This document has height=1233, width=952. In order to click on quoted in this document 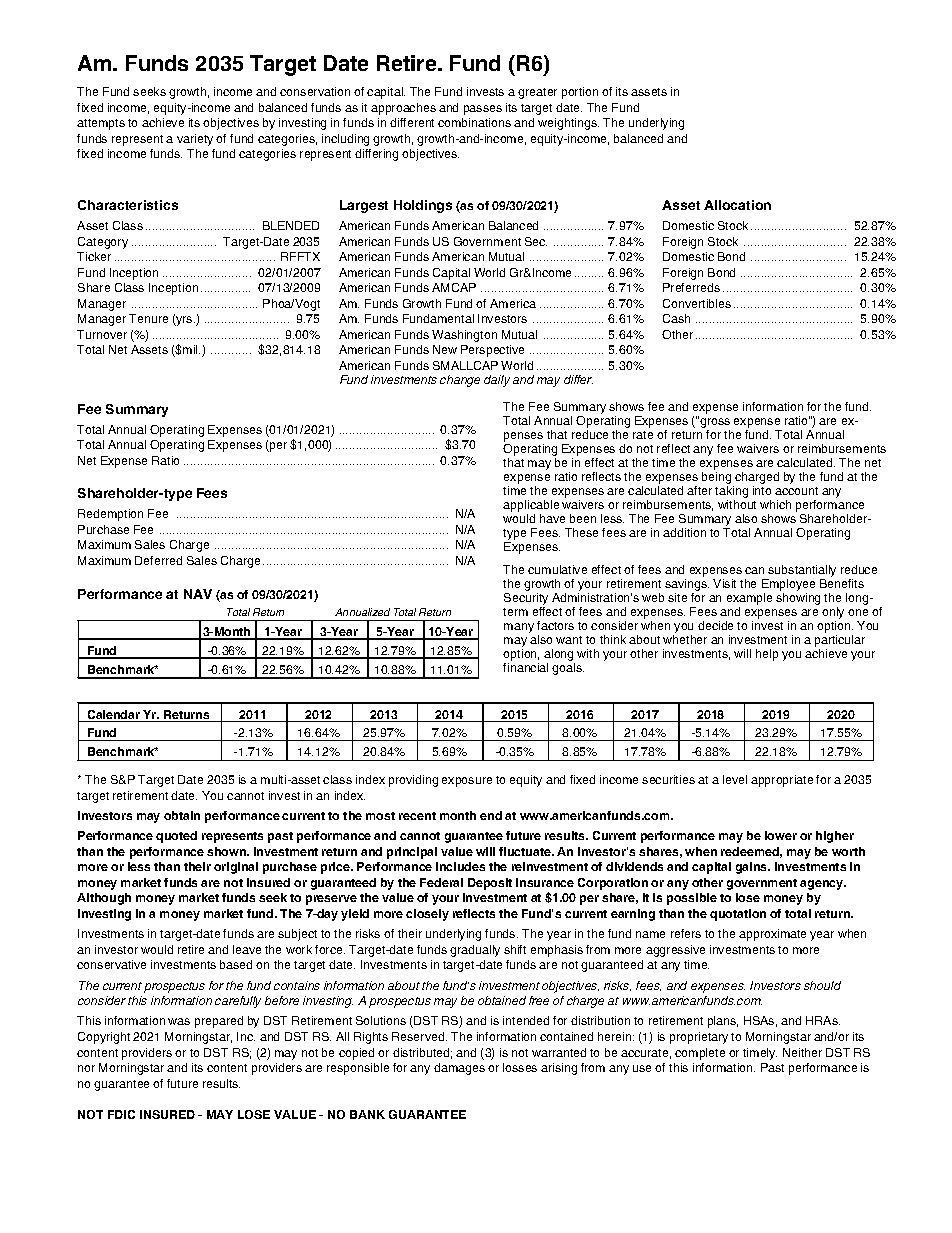, I will do `click(176, 837)`.
